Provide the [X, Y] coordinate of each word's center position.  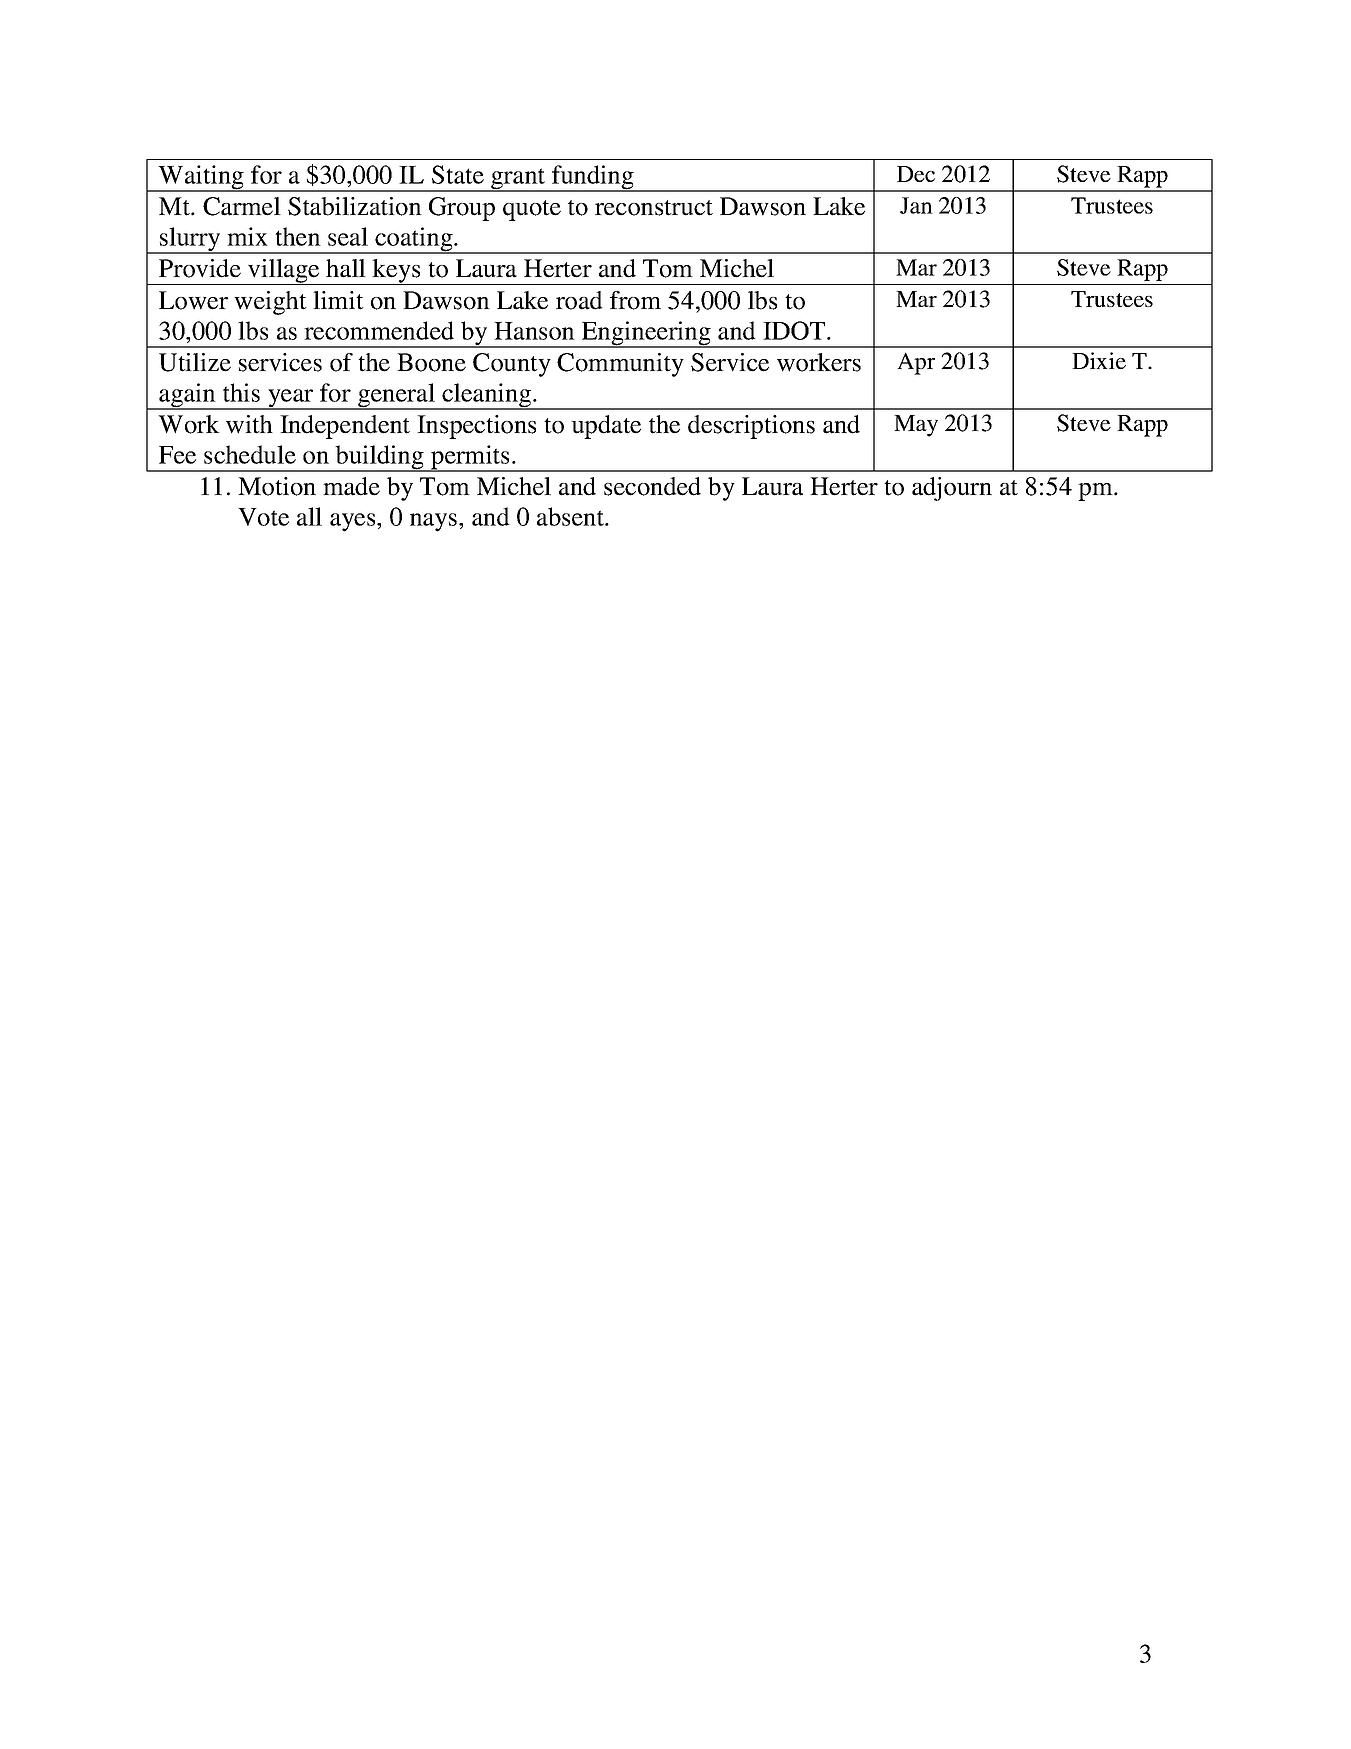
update [606, 427]
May [916, 426]
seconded [652, 486]
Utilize [195, 362]
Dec [916, 174]
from [635, 300]
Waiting [201, 178]
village [284, 272]
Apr [916, 363]
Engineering [646, 334]
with [249, 424]
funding [593, 178]
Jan [916, 205]
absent [571, 516]
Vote [263, 517]
